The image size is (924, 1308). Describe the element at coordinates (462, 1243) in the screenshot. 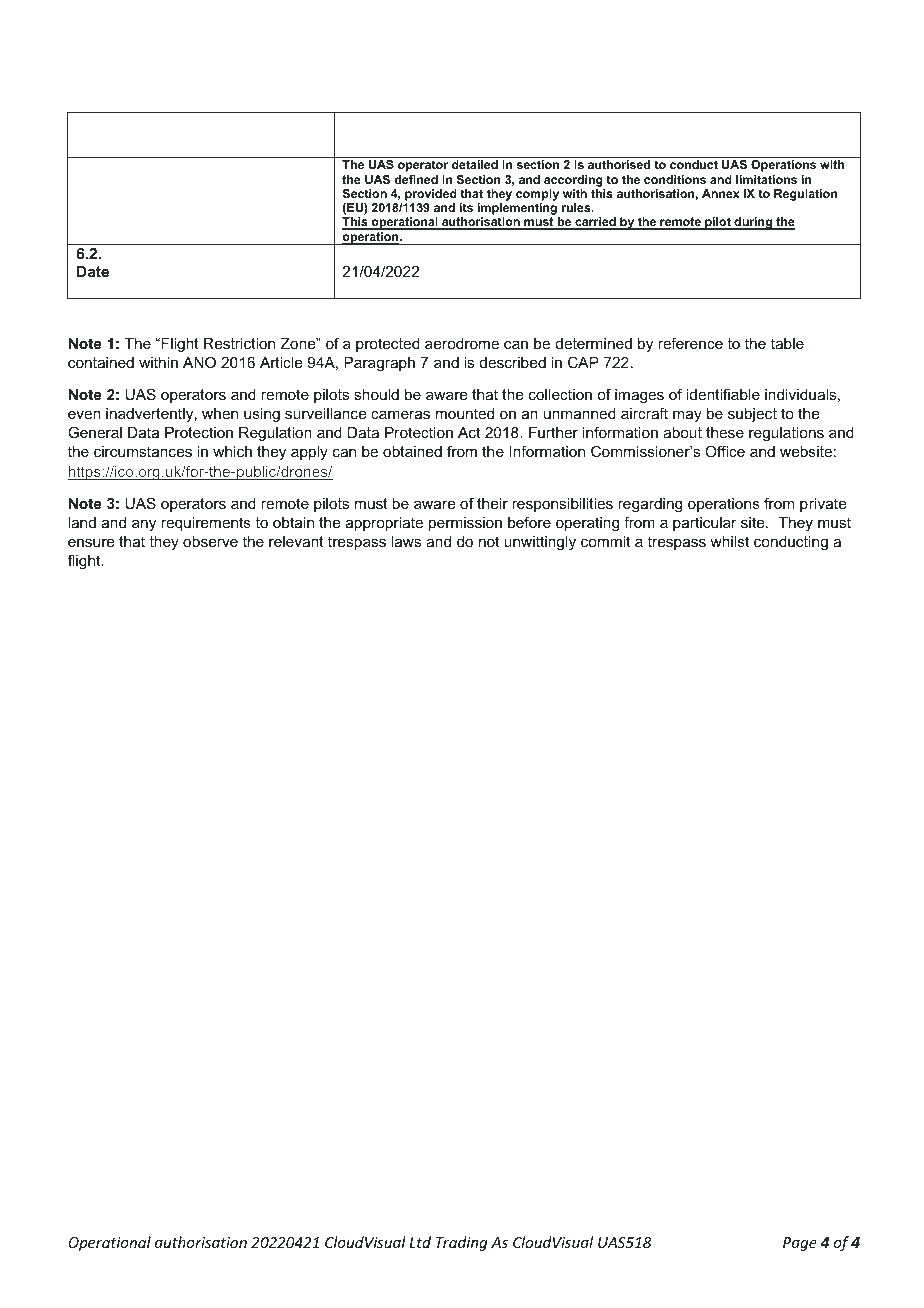

I see `Trading` at that location.
